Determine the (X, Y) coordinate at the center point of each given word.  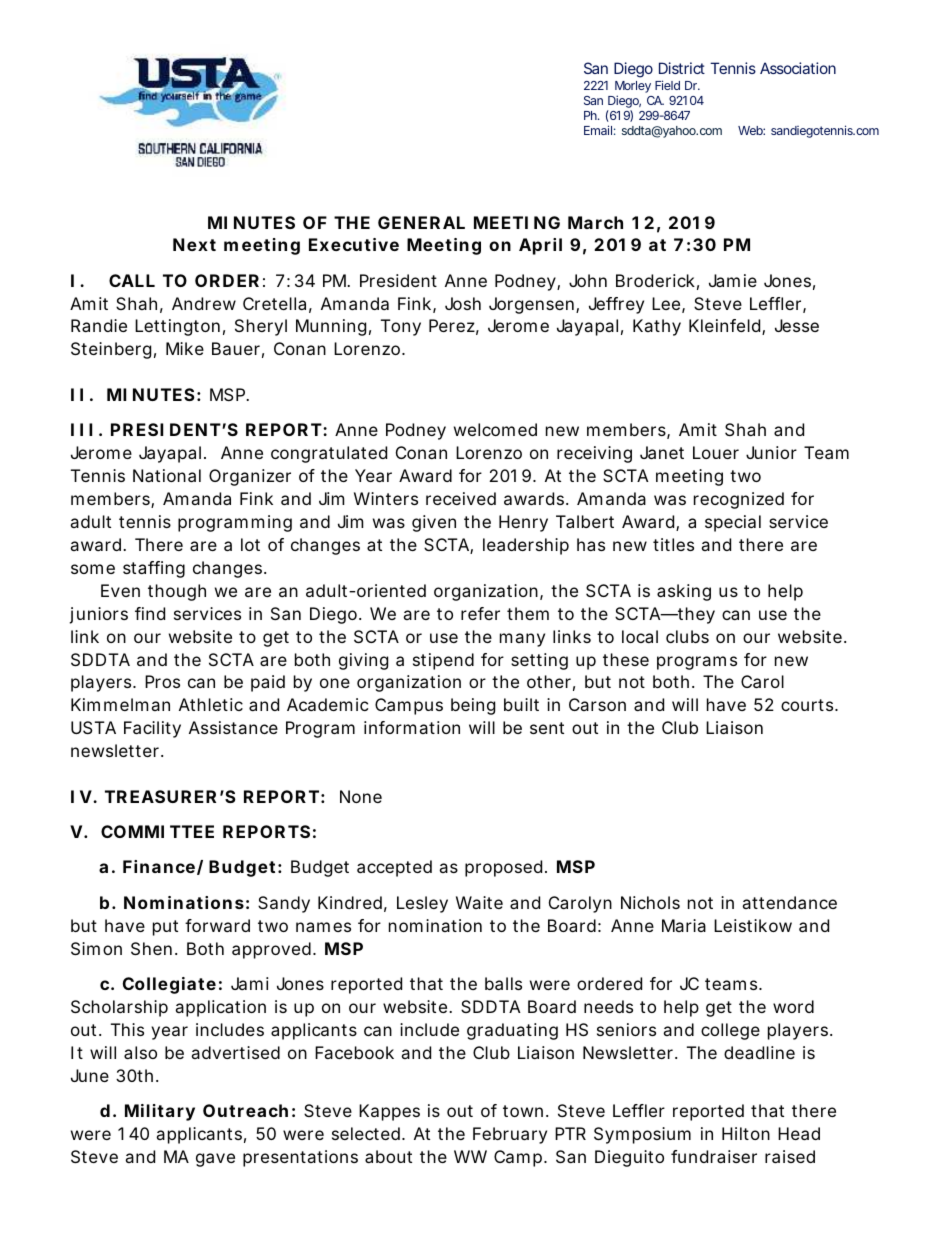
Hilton (746, 1133)
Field (667, 85)
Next (194, 244)
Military (160, 1112)
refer (480, 613)
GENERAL (421, 222)
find (150, 613)
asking (684, 592)
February (510, 1135)
